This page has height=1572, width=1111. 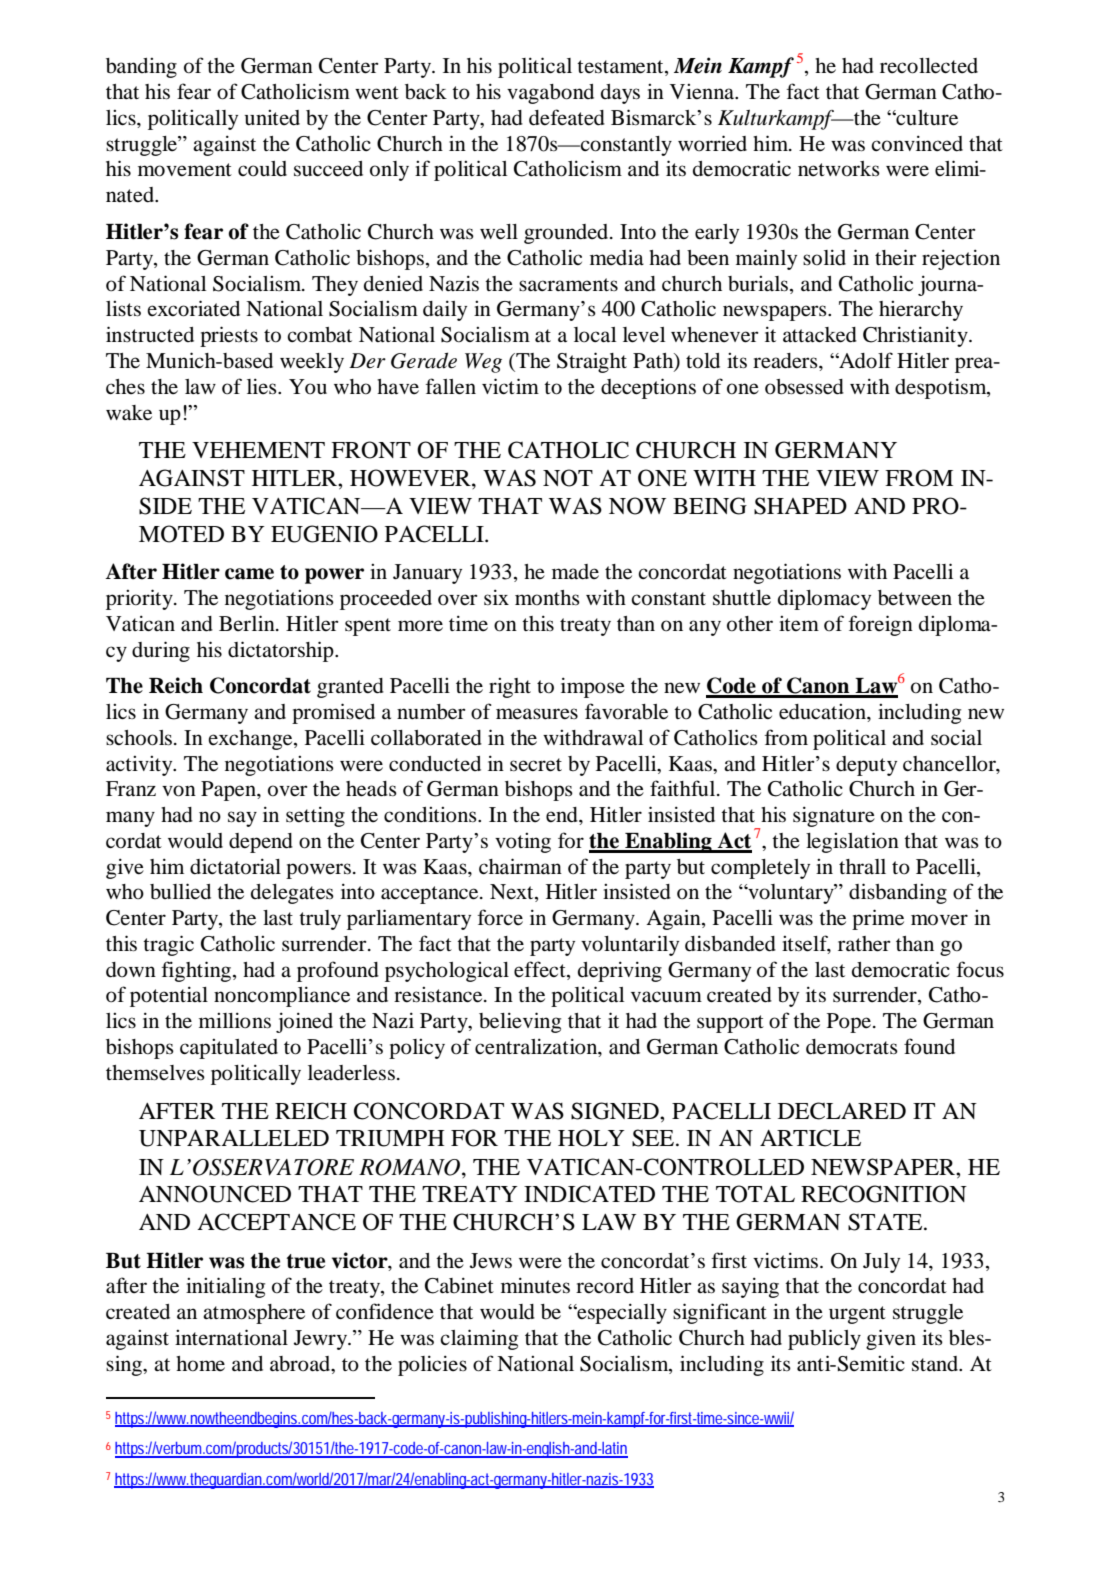 I want to click on believing, so click(x=520, y=1022).
